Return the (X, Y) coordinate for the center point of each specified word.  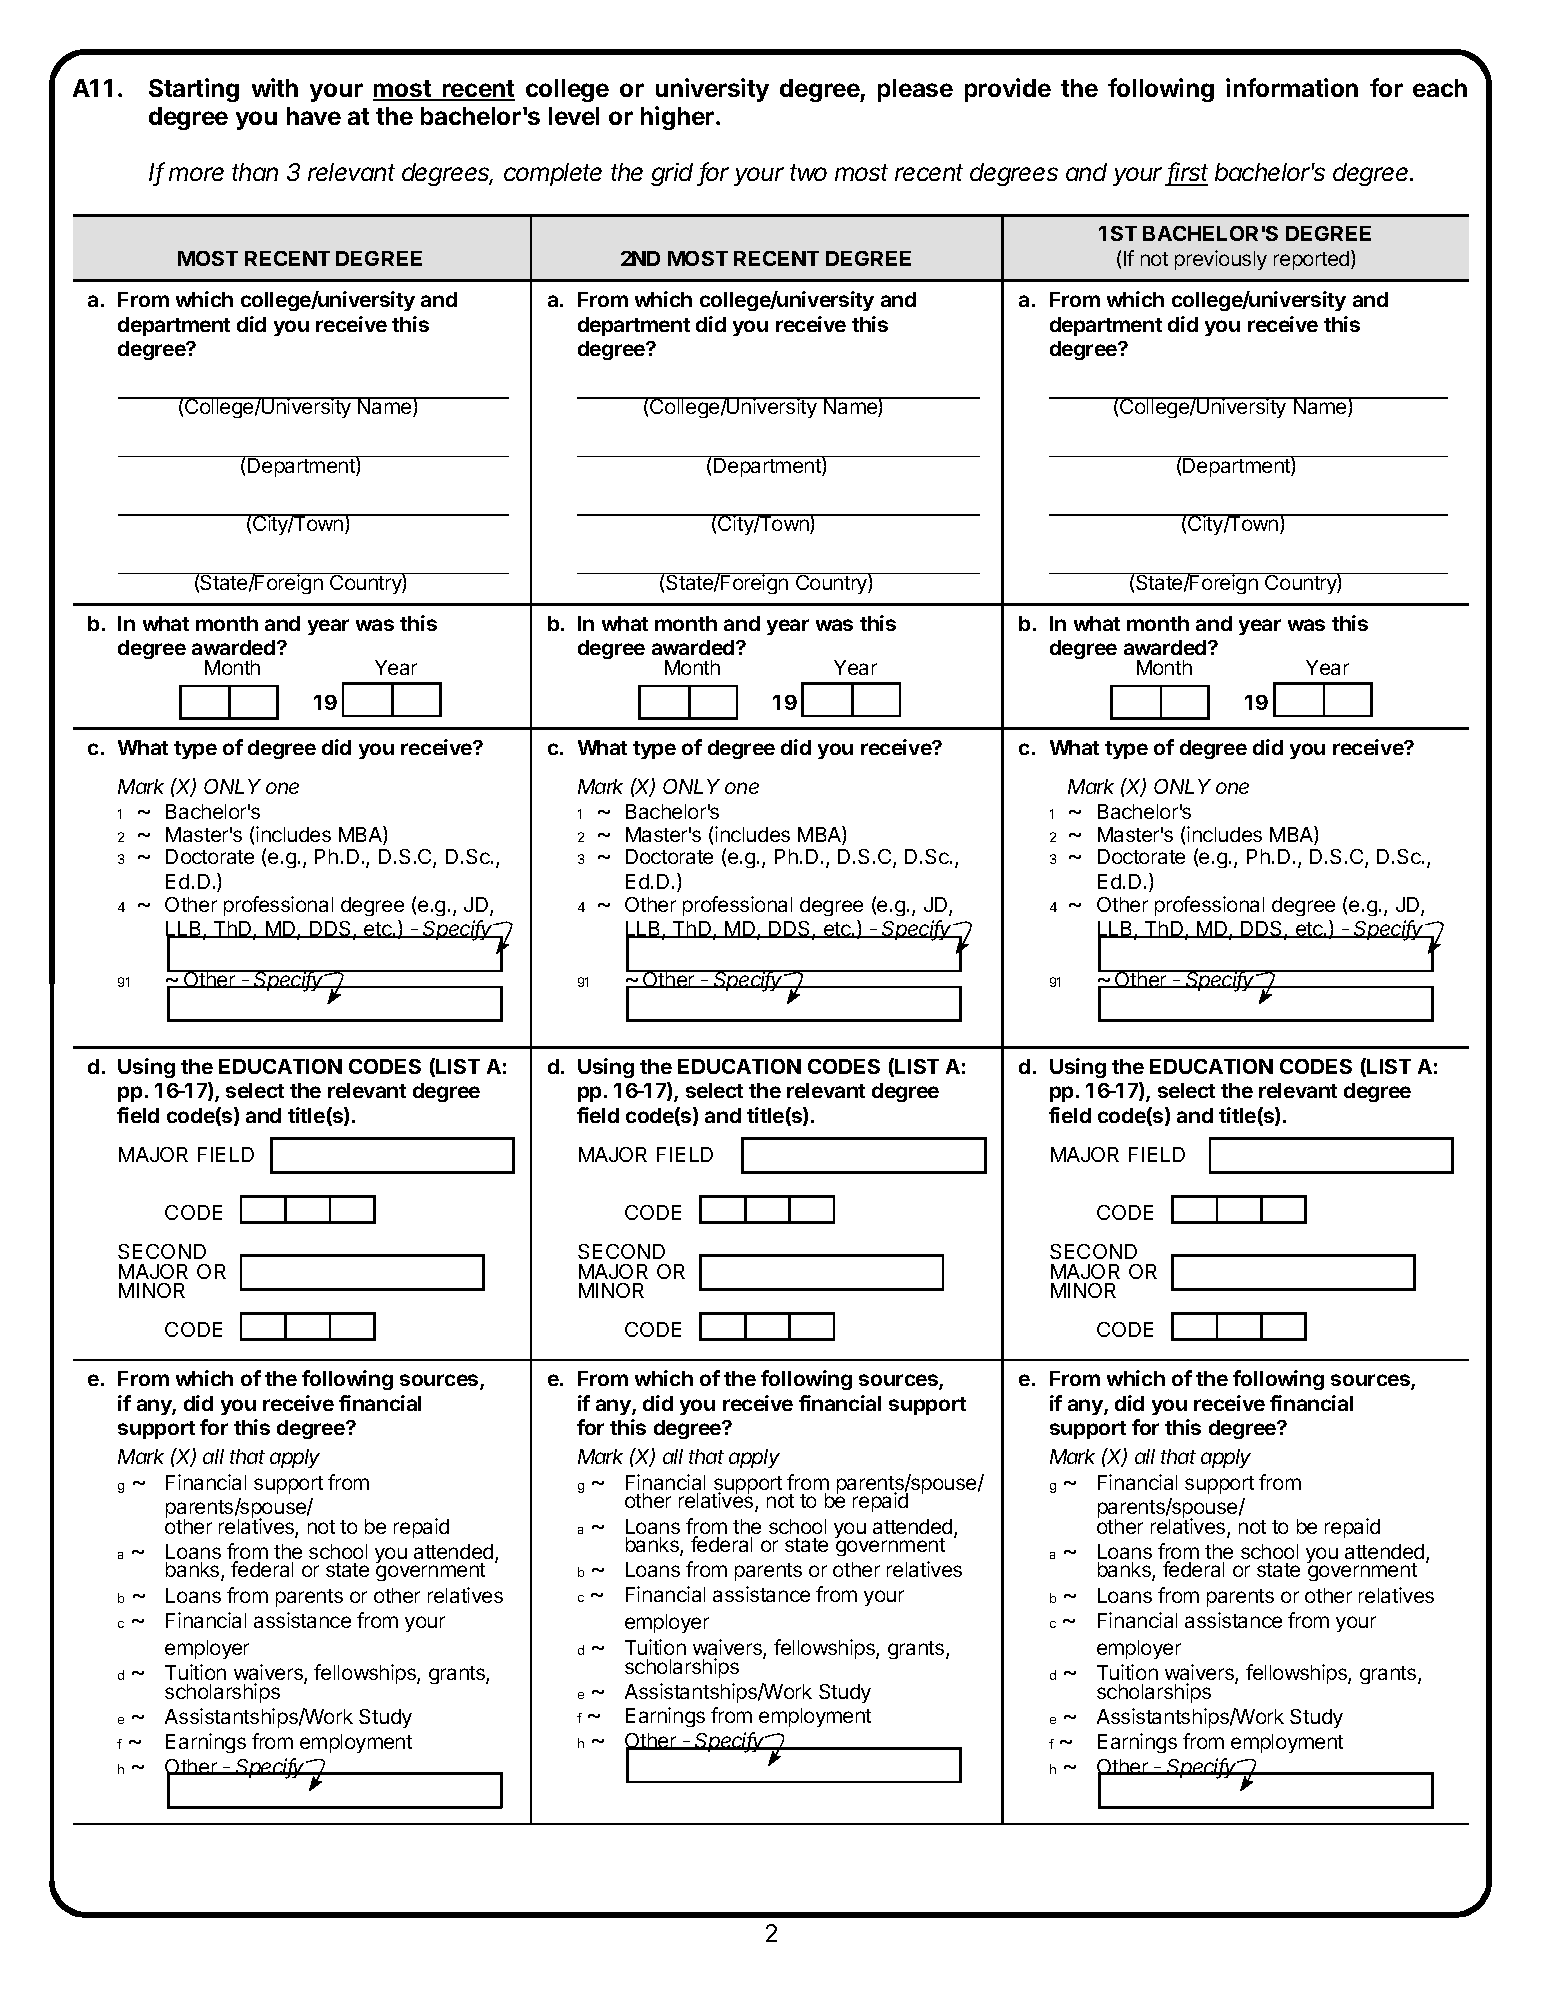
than (255, 172)
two (808, 172)
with (275, 87)
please (915, 90)
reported (1311, 260)
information (1292, 87)
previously (1221, 260)
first (1187, 173)
